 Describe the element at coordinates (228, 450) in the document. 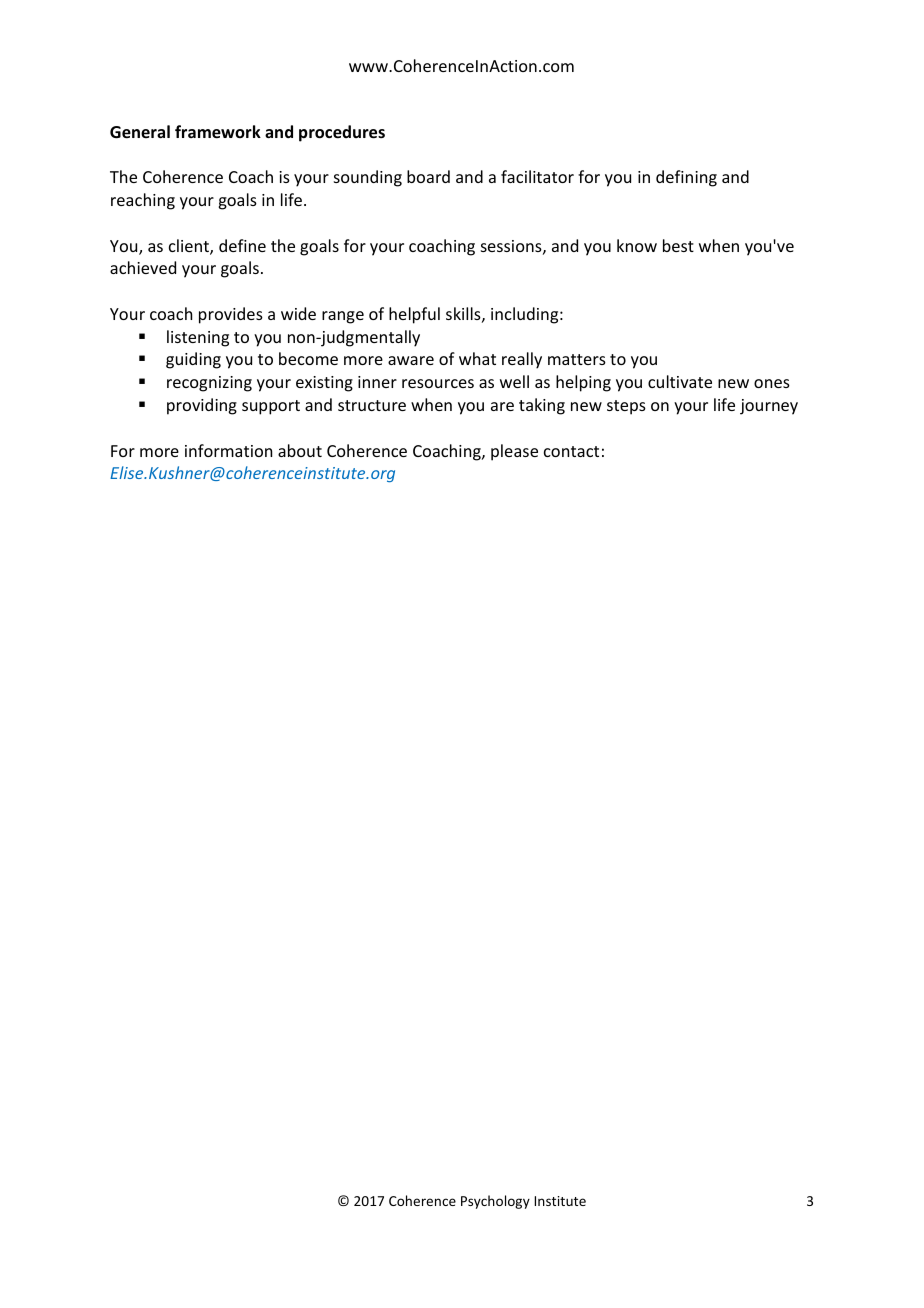

I see `information` at that location.
